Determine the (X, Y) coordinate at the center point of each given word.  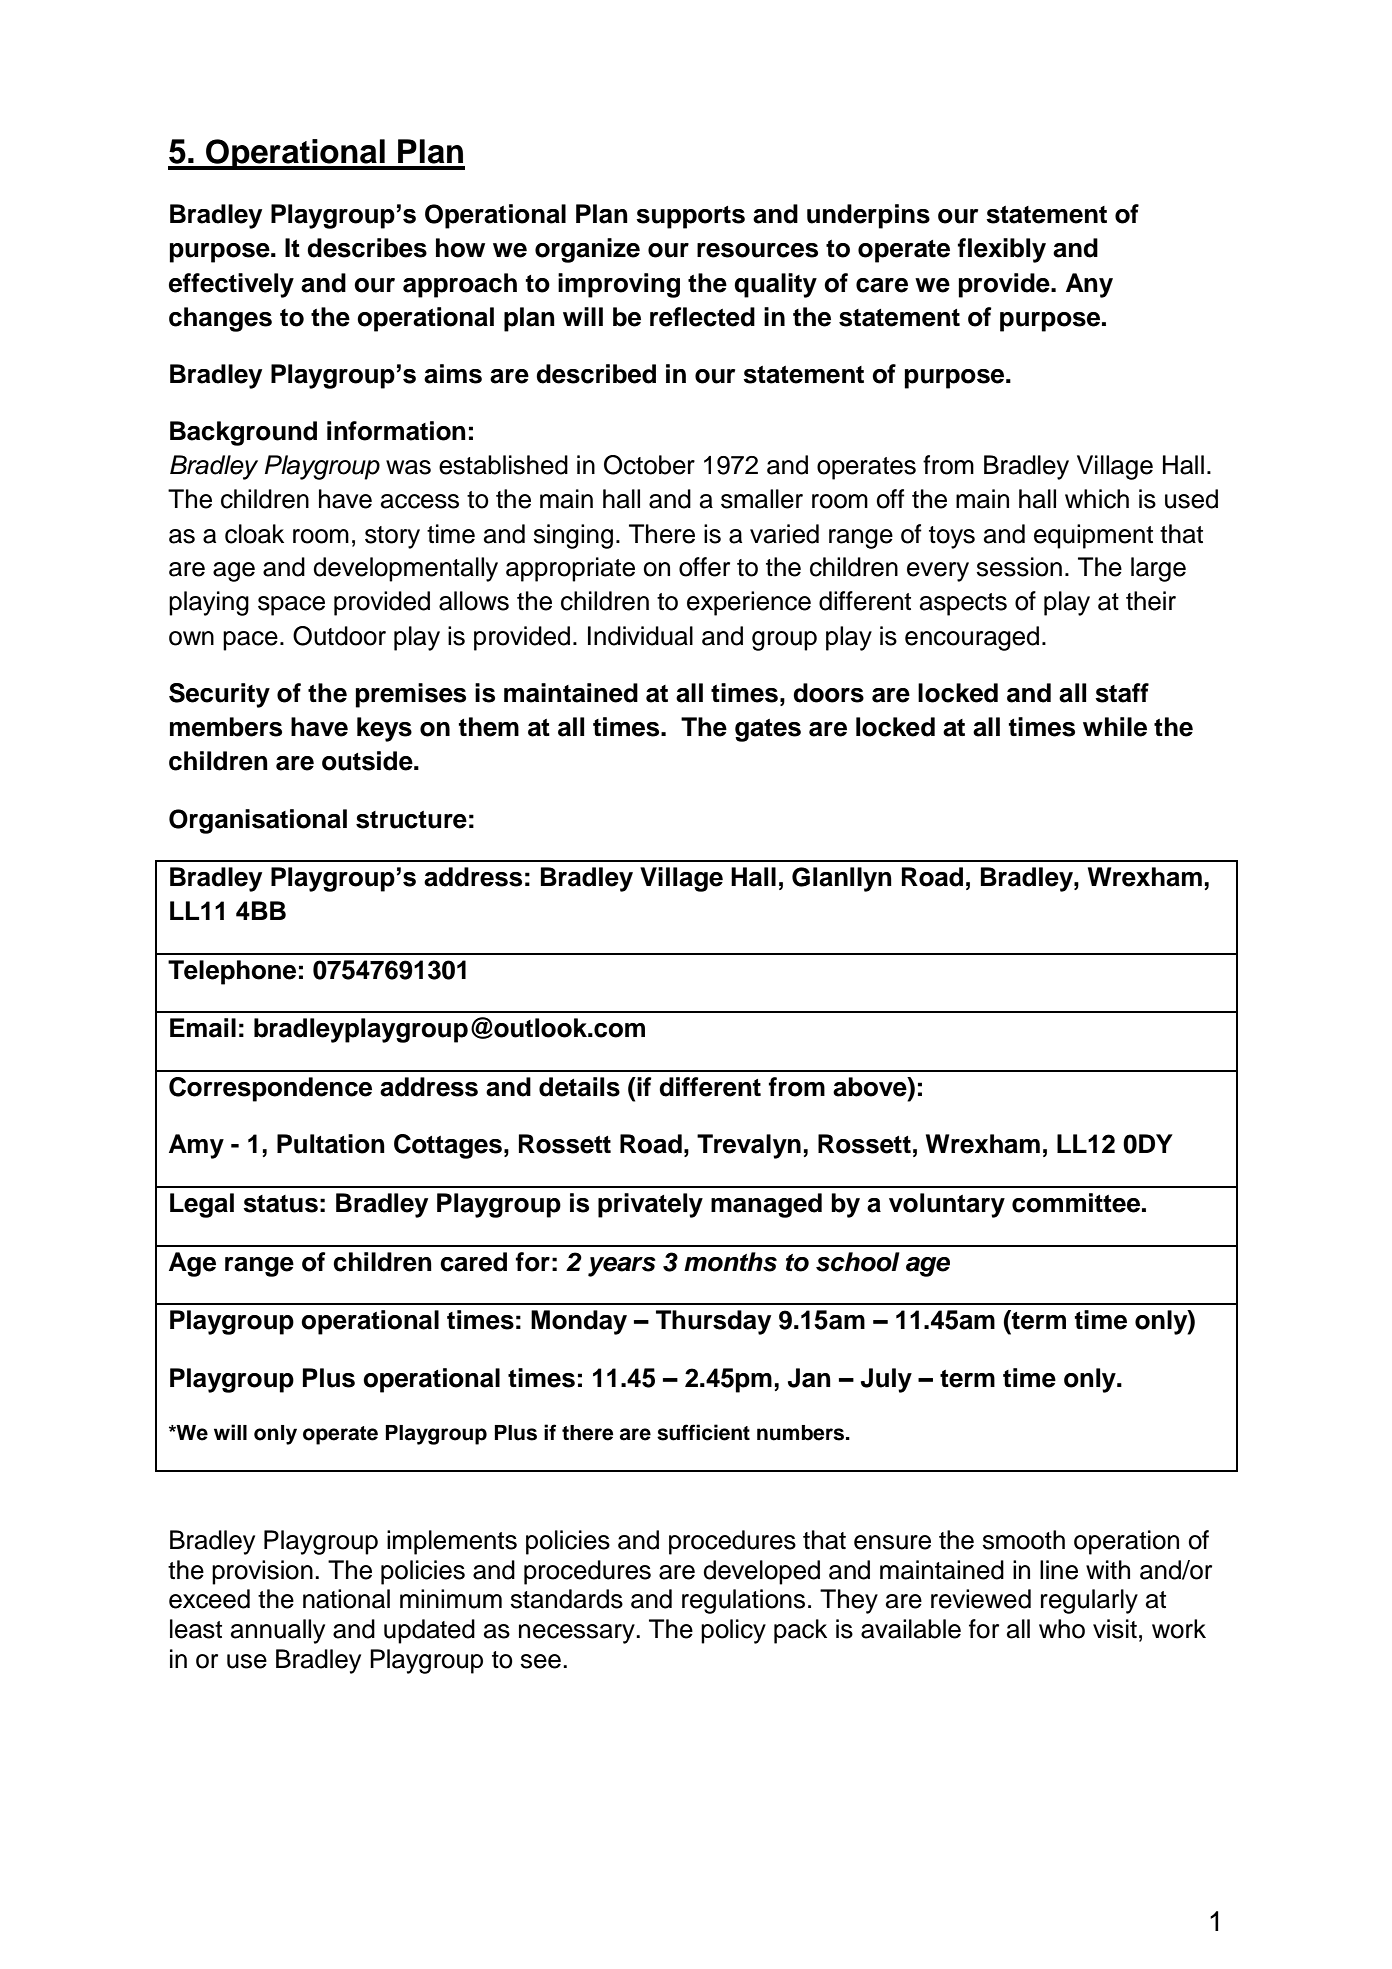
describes (367, 248)
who (1062, 1629)
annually (278, 1631)
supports (690, 217)
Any (1089, 285)
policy (733, 1631)
